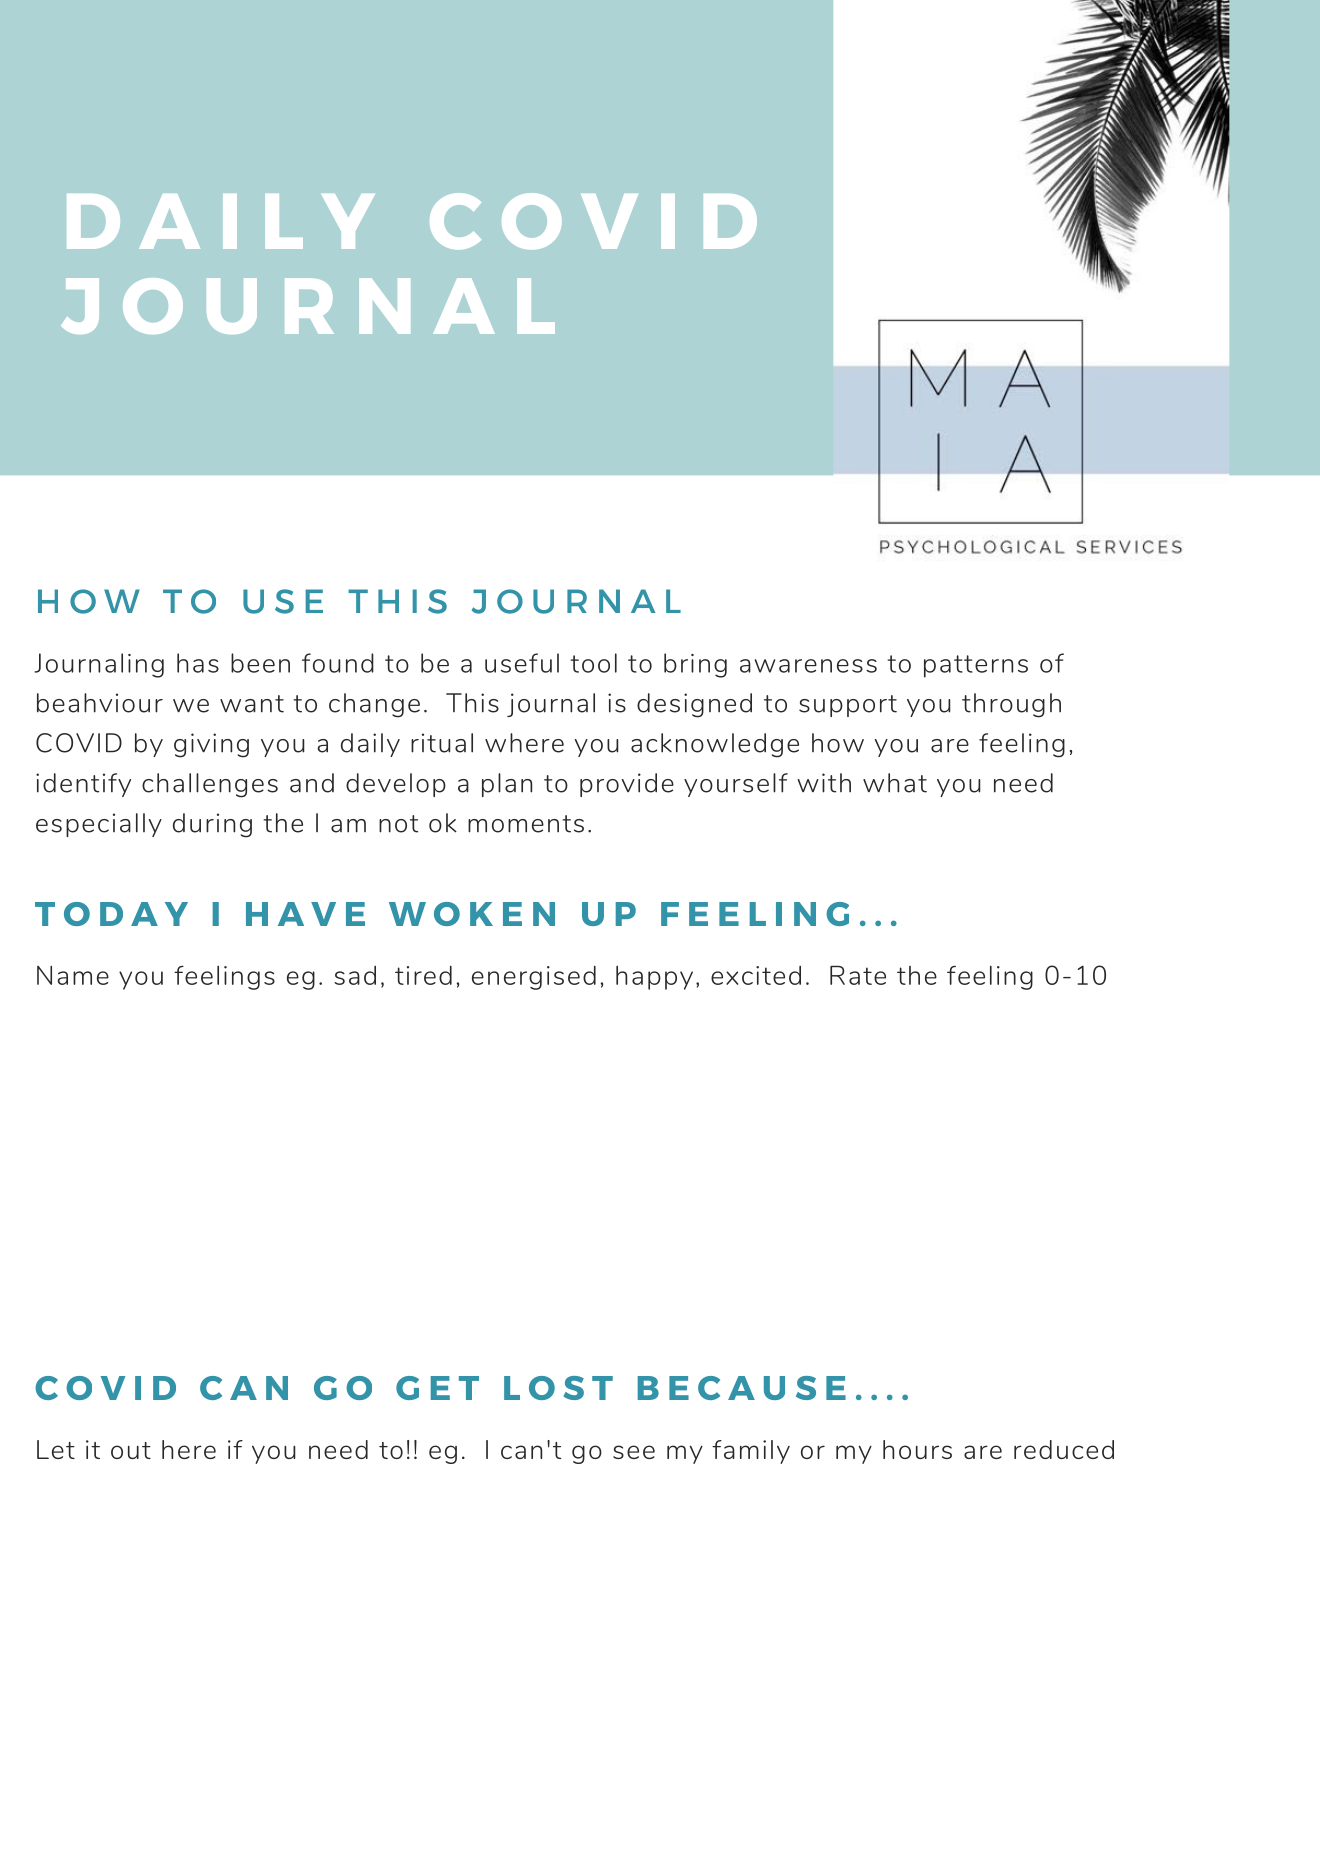 The height and width of the screenshot is (1867, 1320). Describe the element at coordinates (634, 1452) in the screenshot. I see `see` at that location.
